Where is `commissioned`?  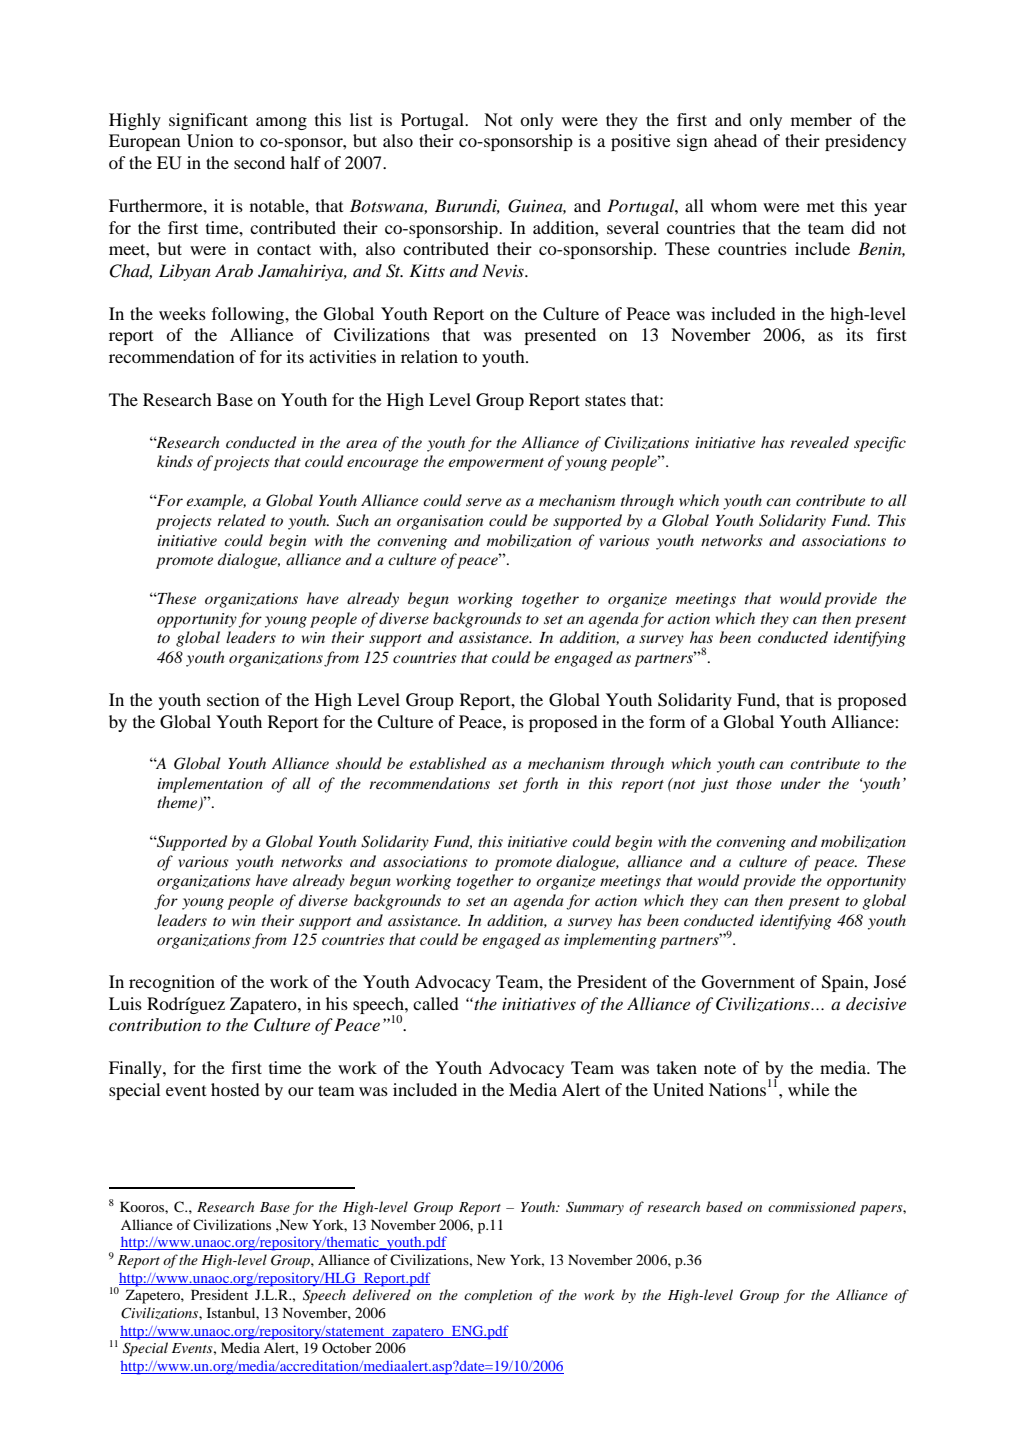 commissioned is located at coordinates (812, 1206).
